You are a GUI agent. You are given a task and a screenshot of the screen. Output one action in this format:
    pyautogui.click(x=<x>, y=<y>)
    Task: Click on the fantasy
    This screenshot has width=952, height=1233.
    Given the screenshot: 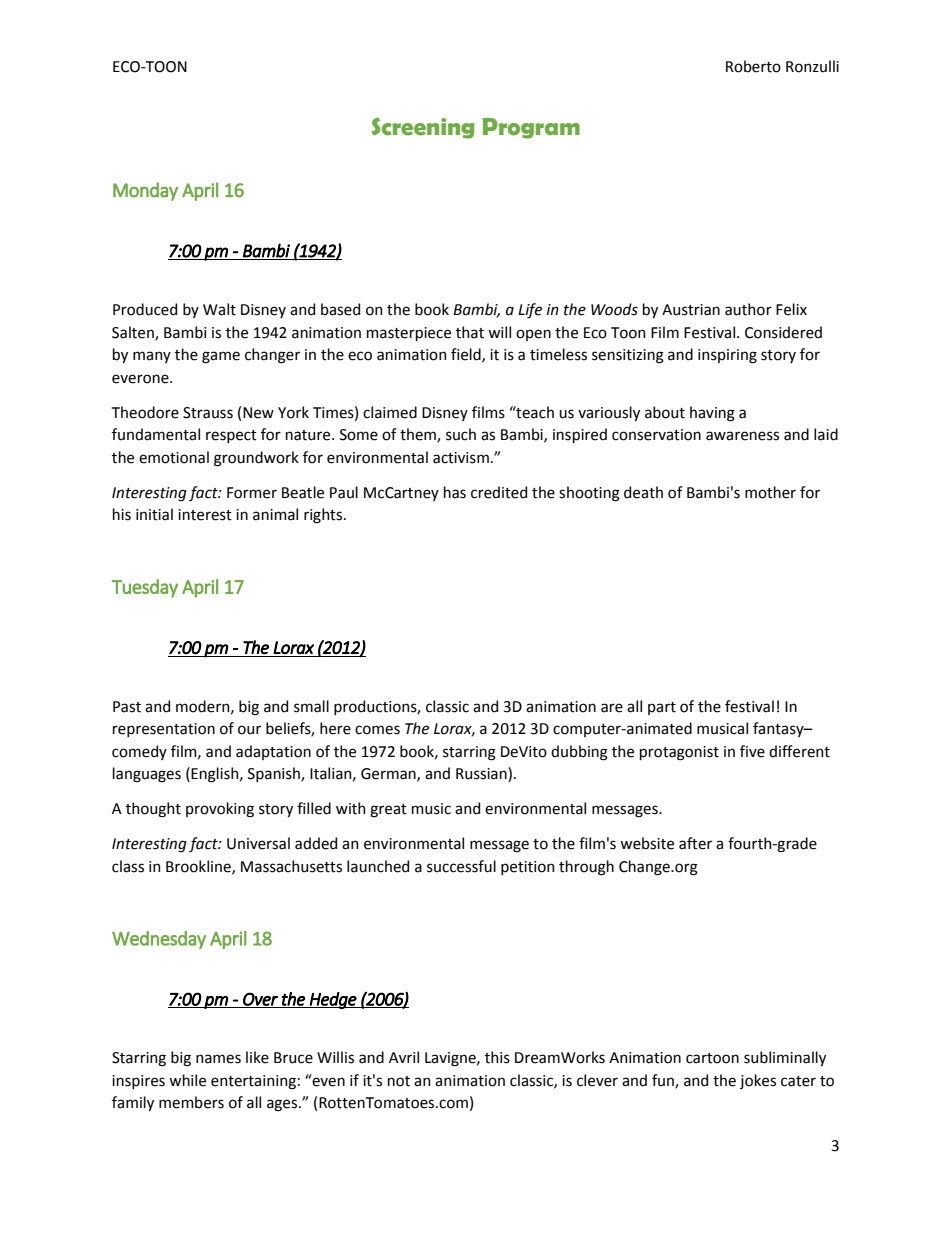 What is the action you would take?
    pyautogui.click(x=779, y=729)
